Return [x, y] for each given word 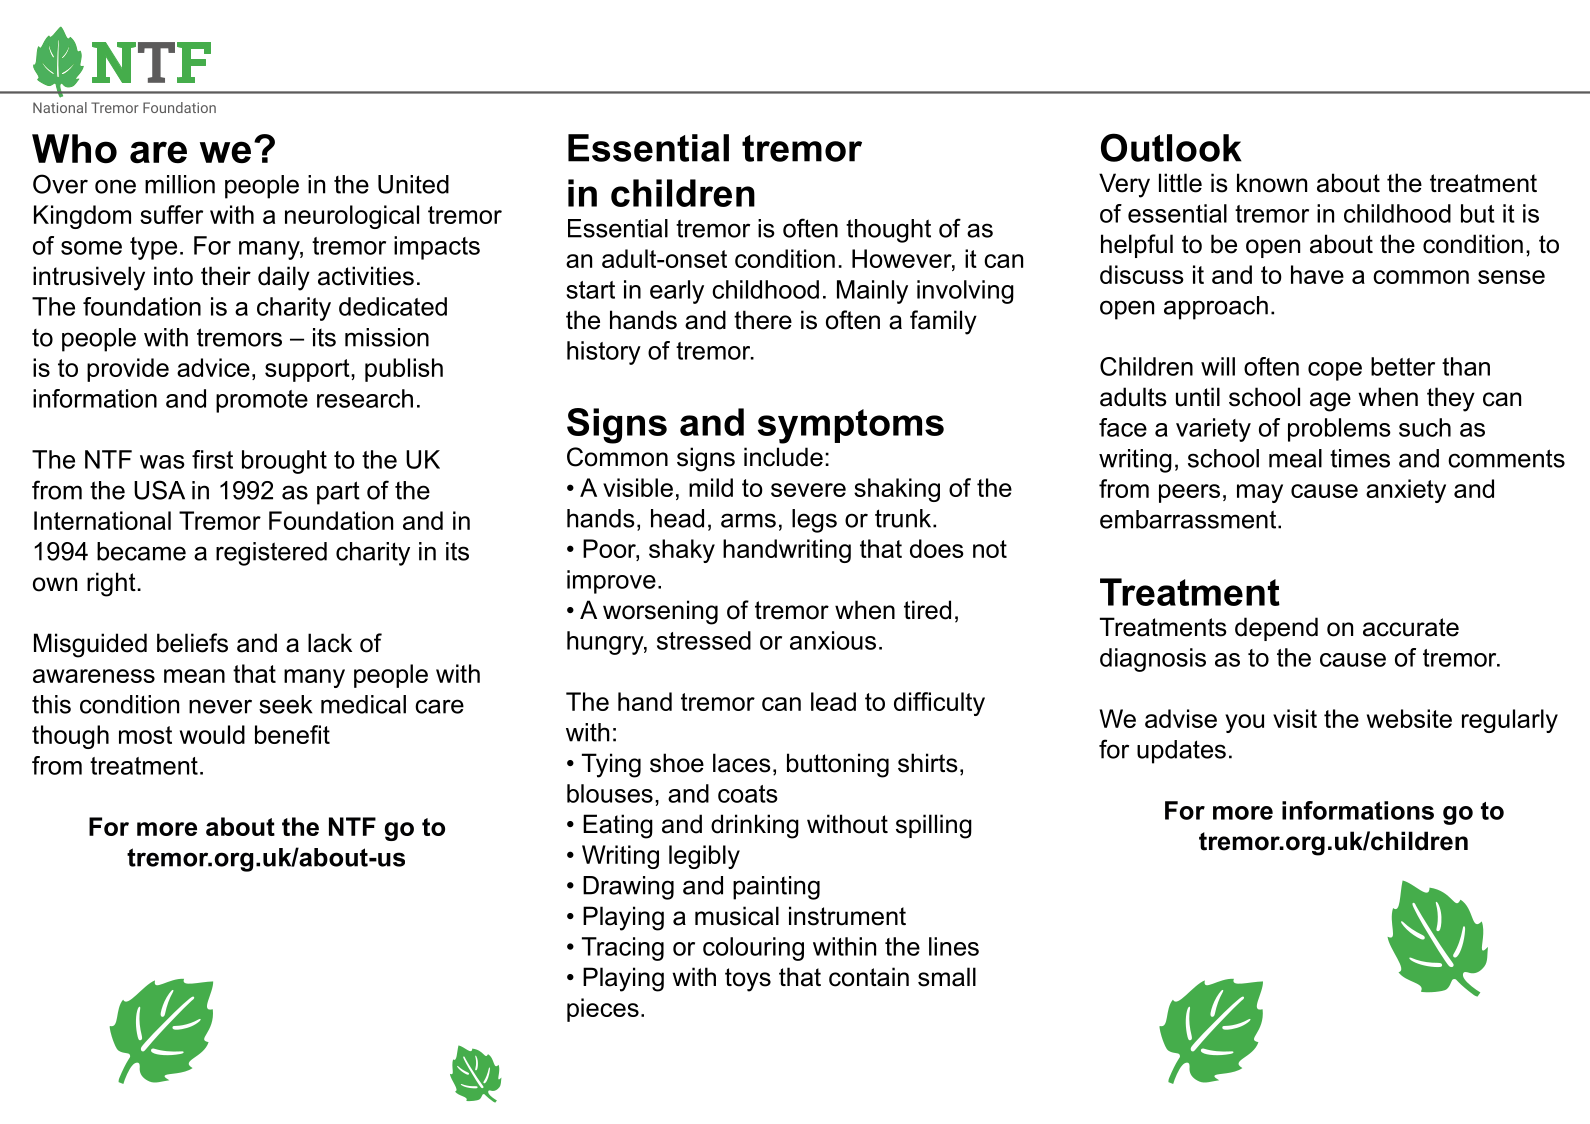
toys [748, 980]
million [180, 184]
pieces [603, 1010]
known [1272, 183]
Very [1124, 185]
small [947, 977]
